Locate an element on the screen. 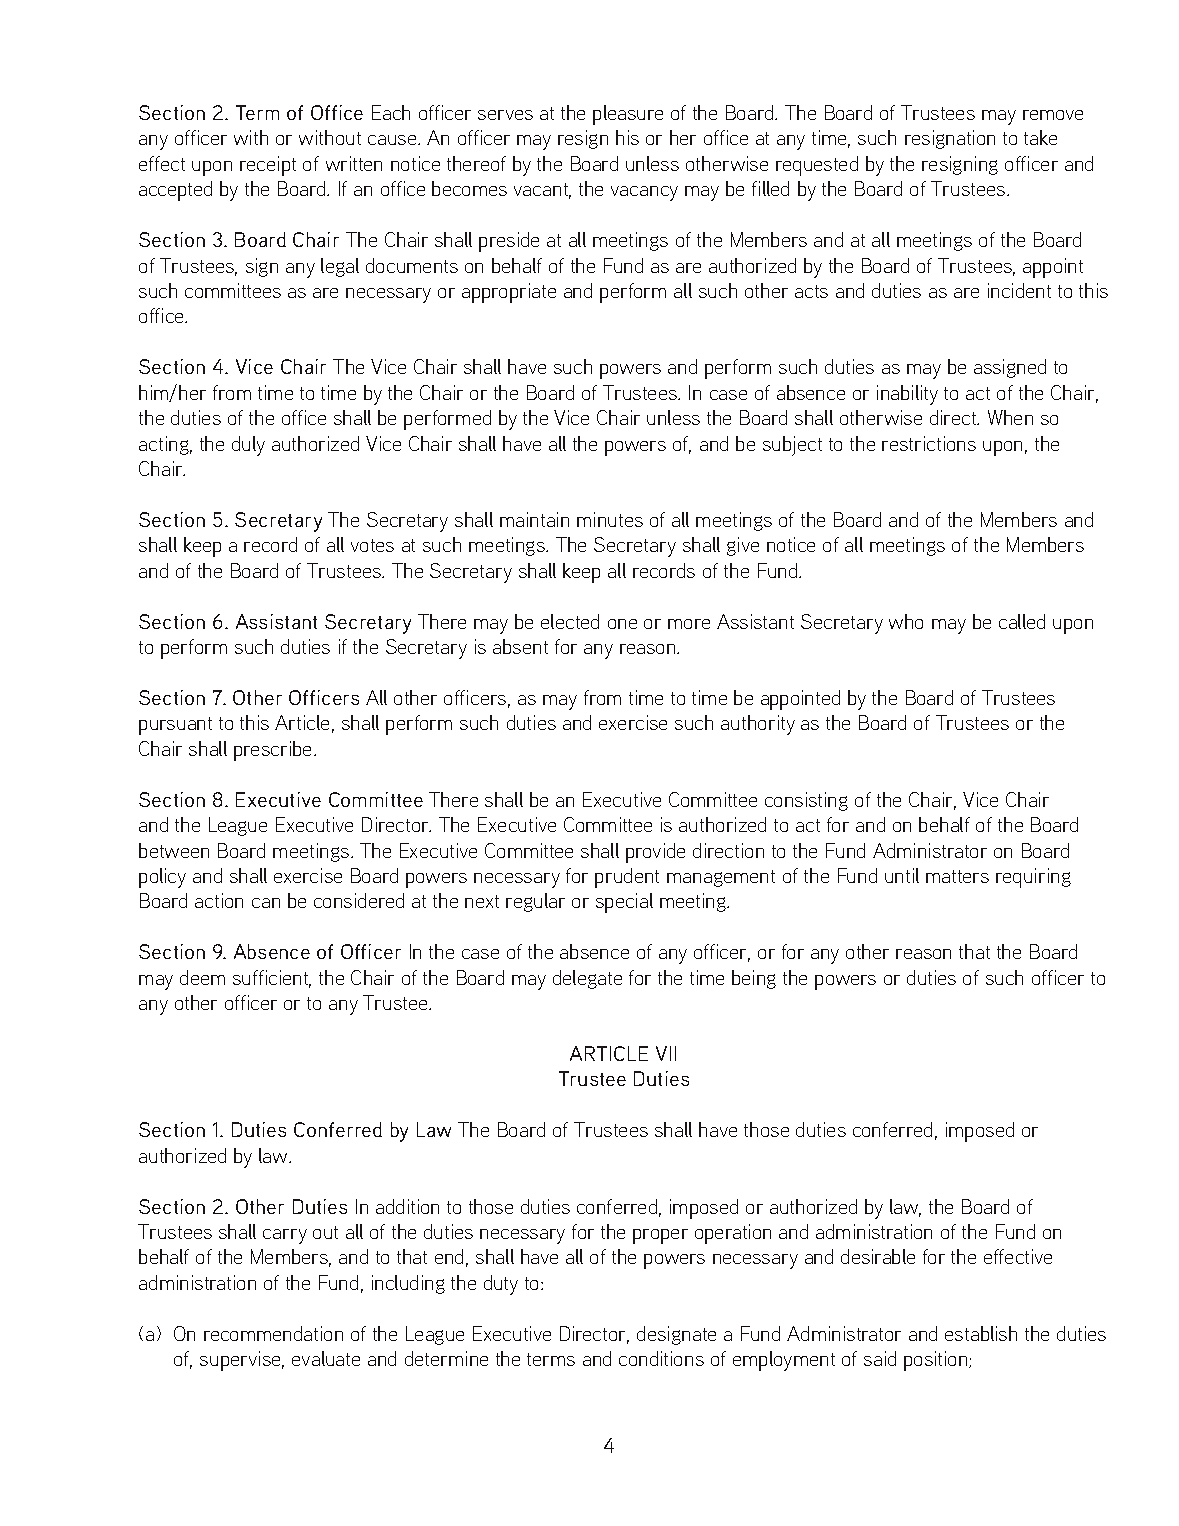  duly is located at coordinates (248, 446).
